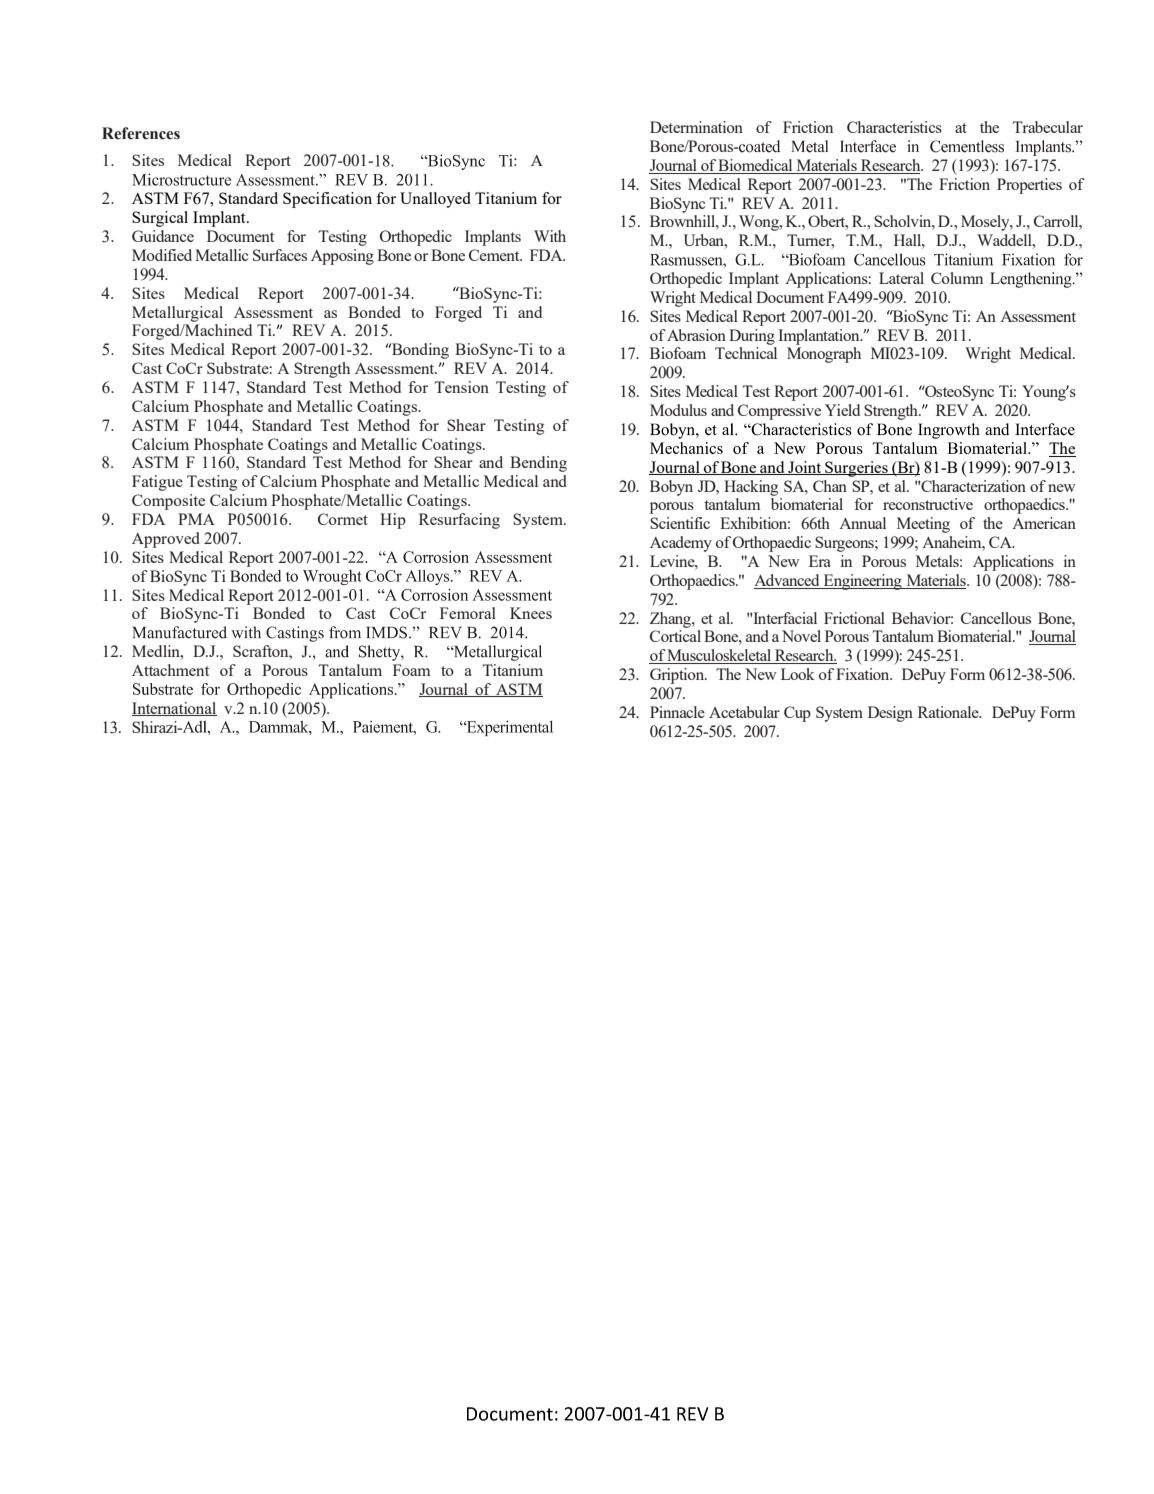  Describe the element at coordinates (677, 712) in the page. I see `Pinnacle` at that location.
